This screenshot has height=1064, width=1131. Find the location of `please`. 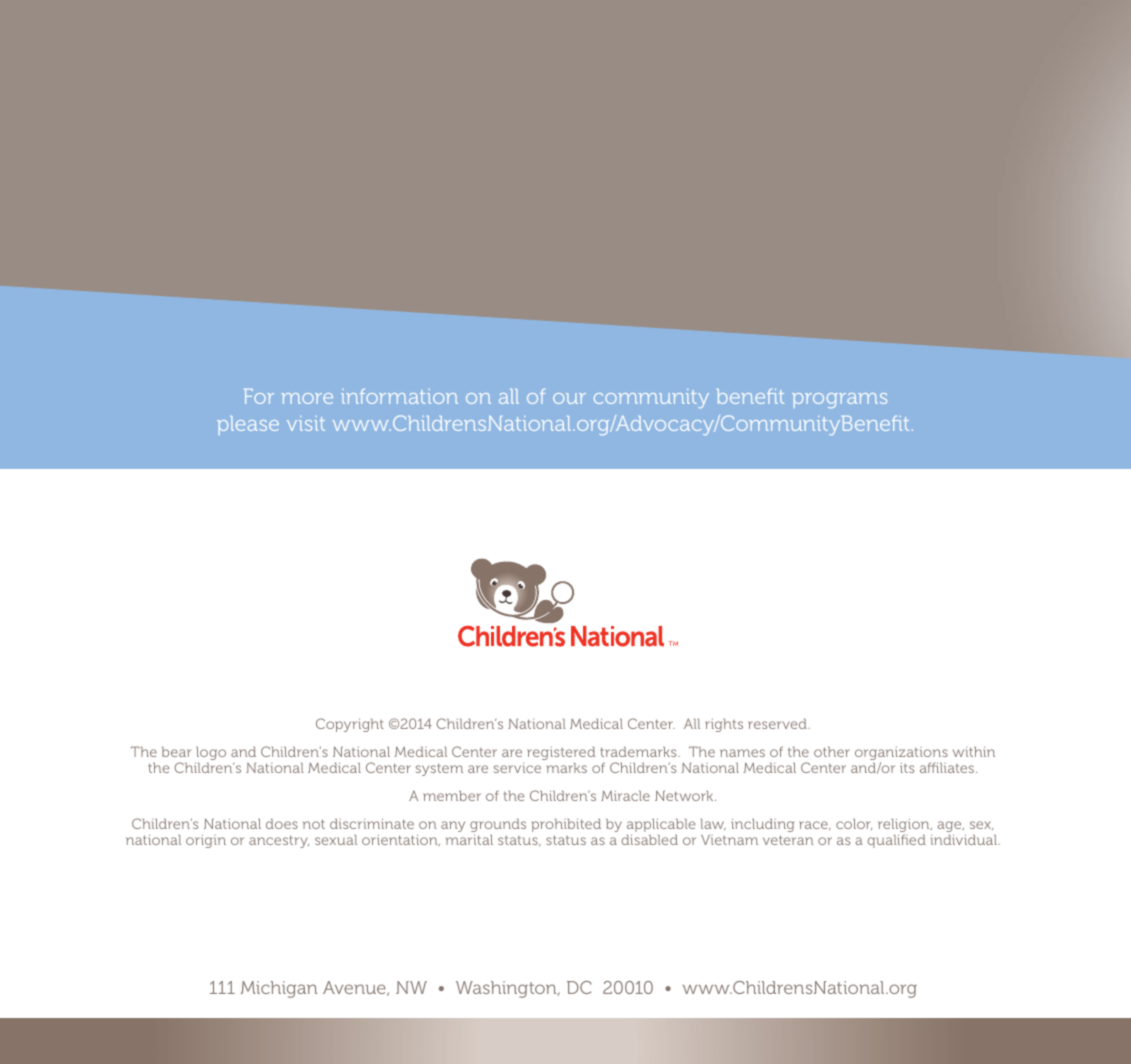

please is located at coordinates (248, 425).
